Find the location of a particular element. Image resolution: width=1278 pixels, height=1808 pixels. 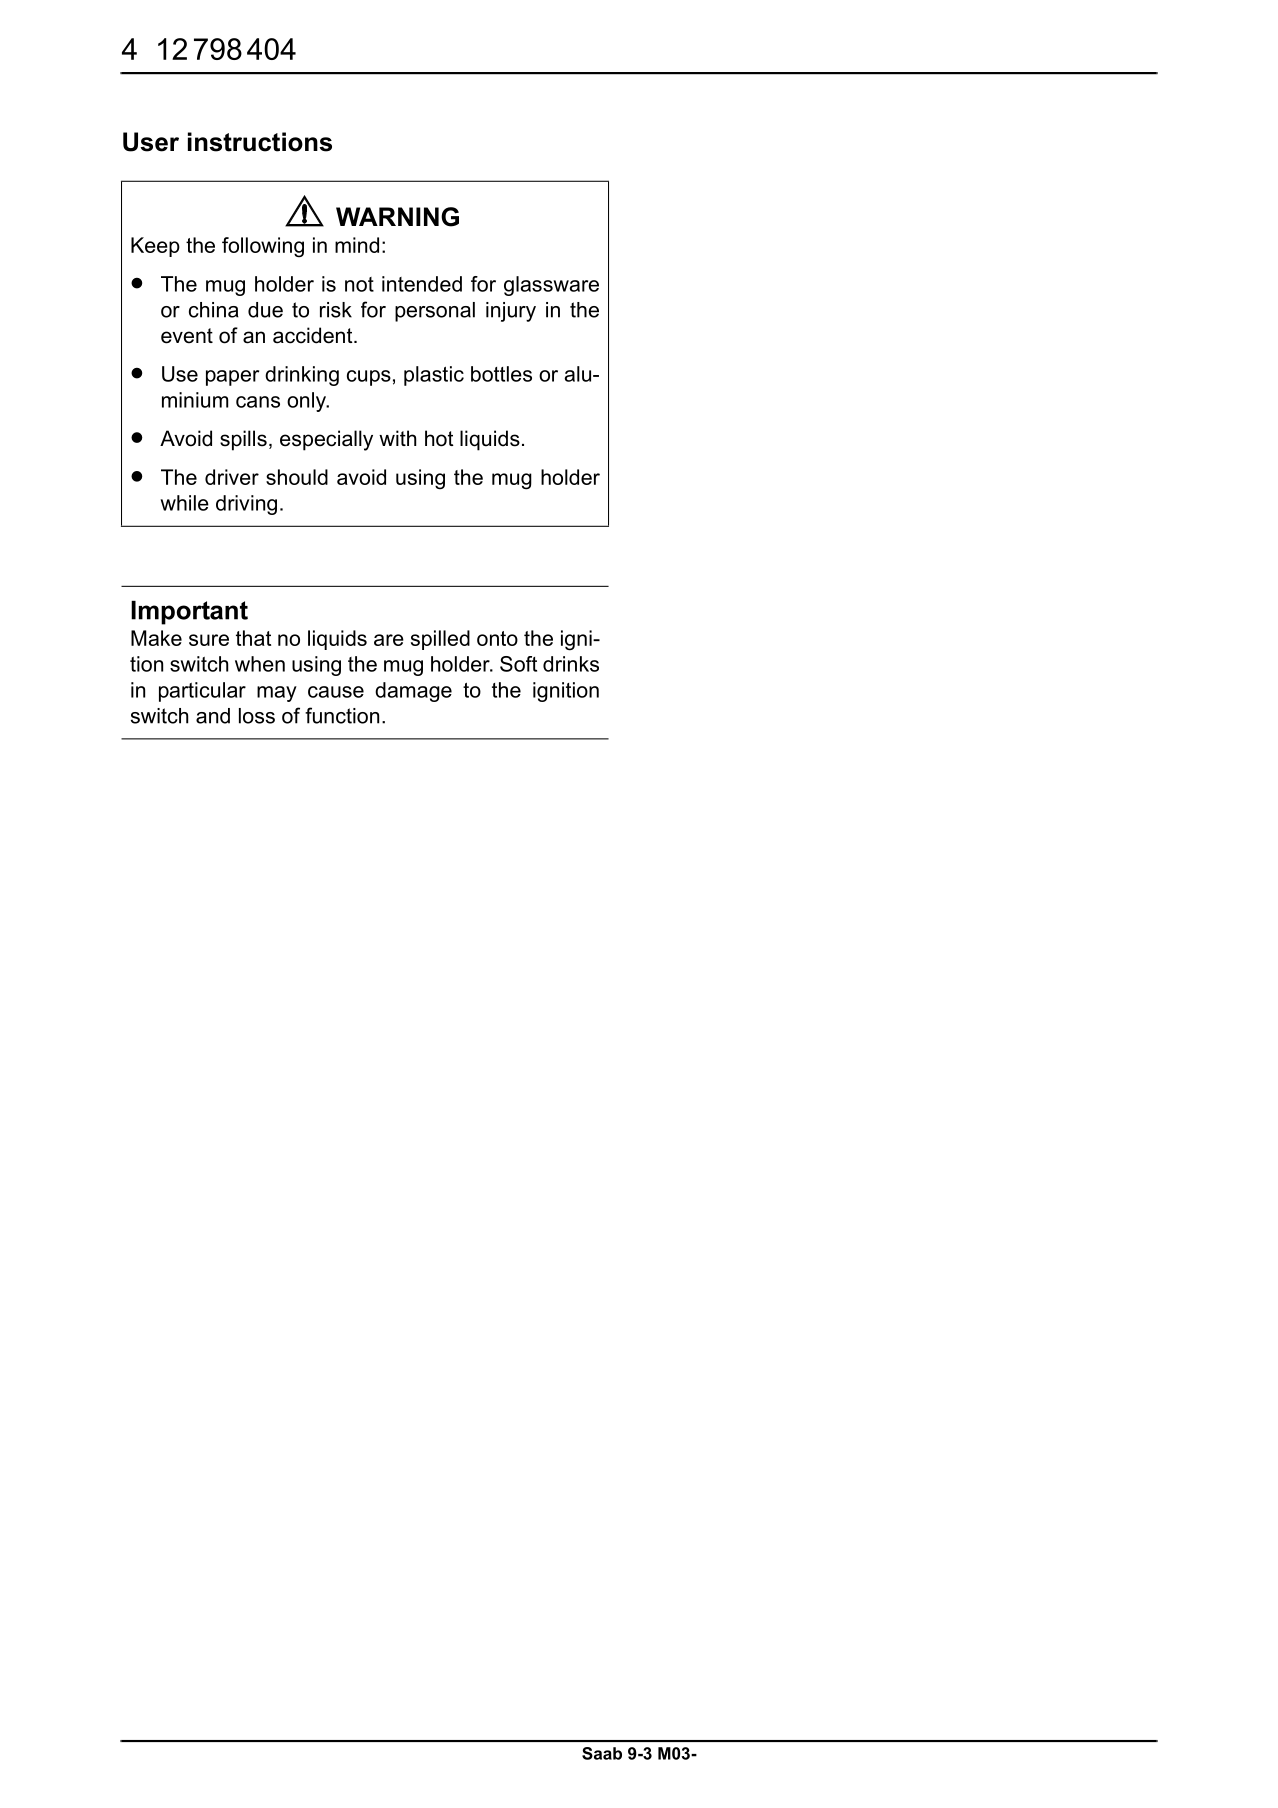

Soft is located at coordinates (518, 664).
